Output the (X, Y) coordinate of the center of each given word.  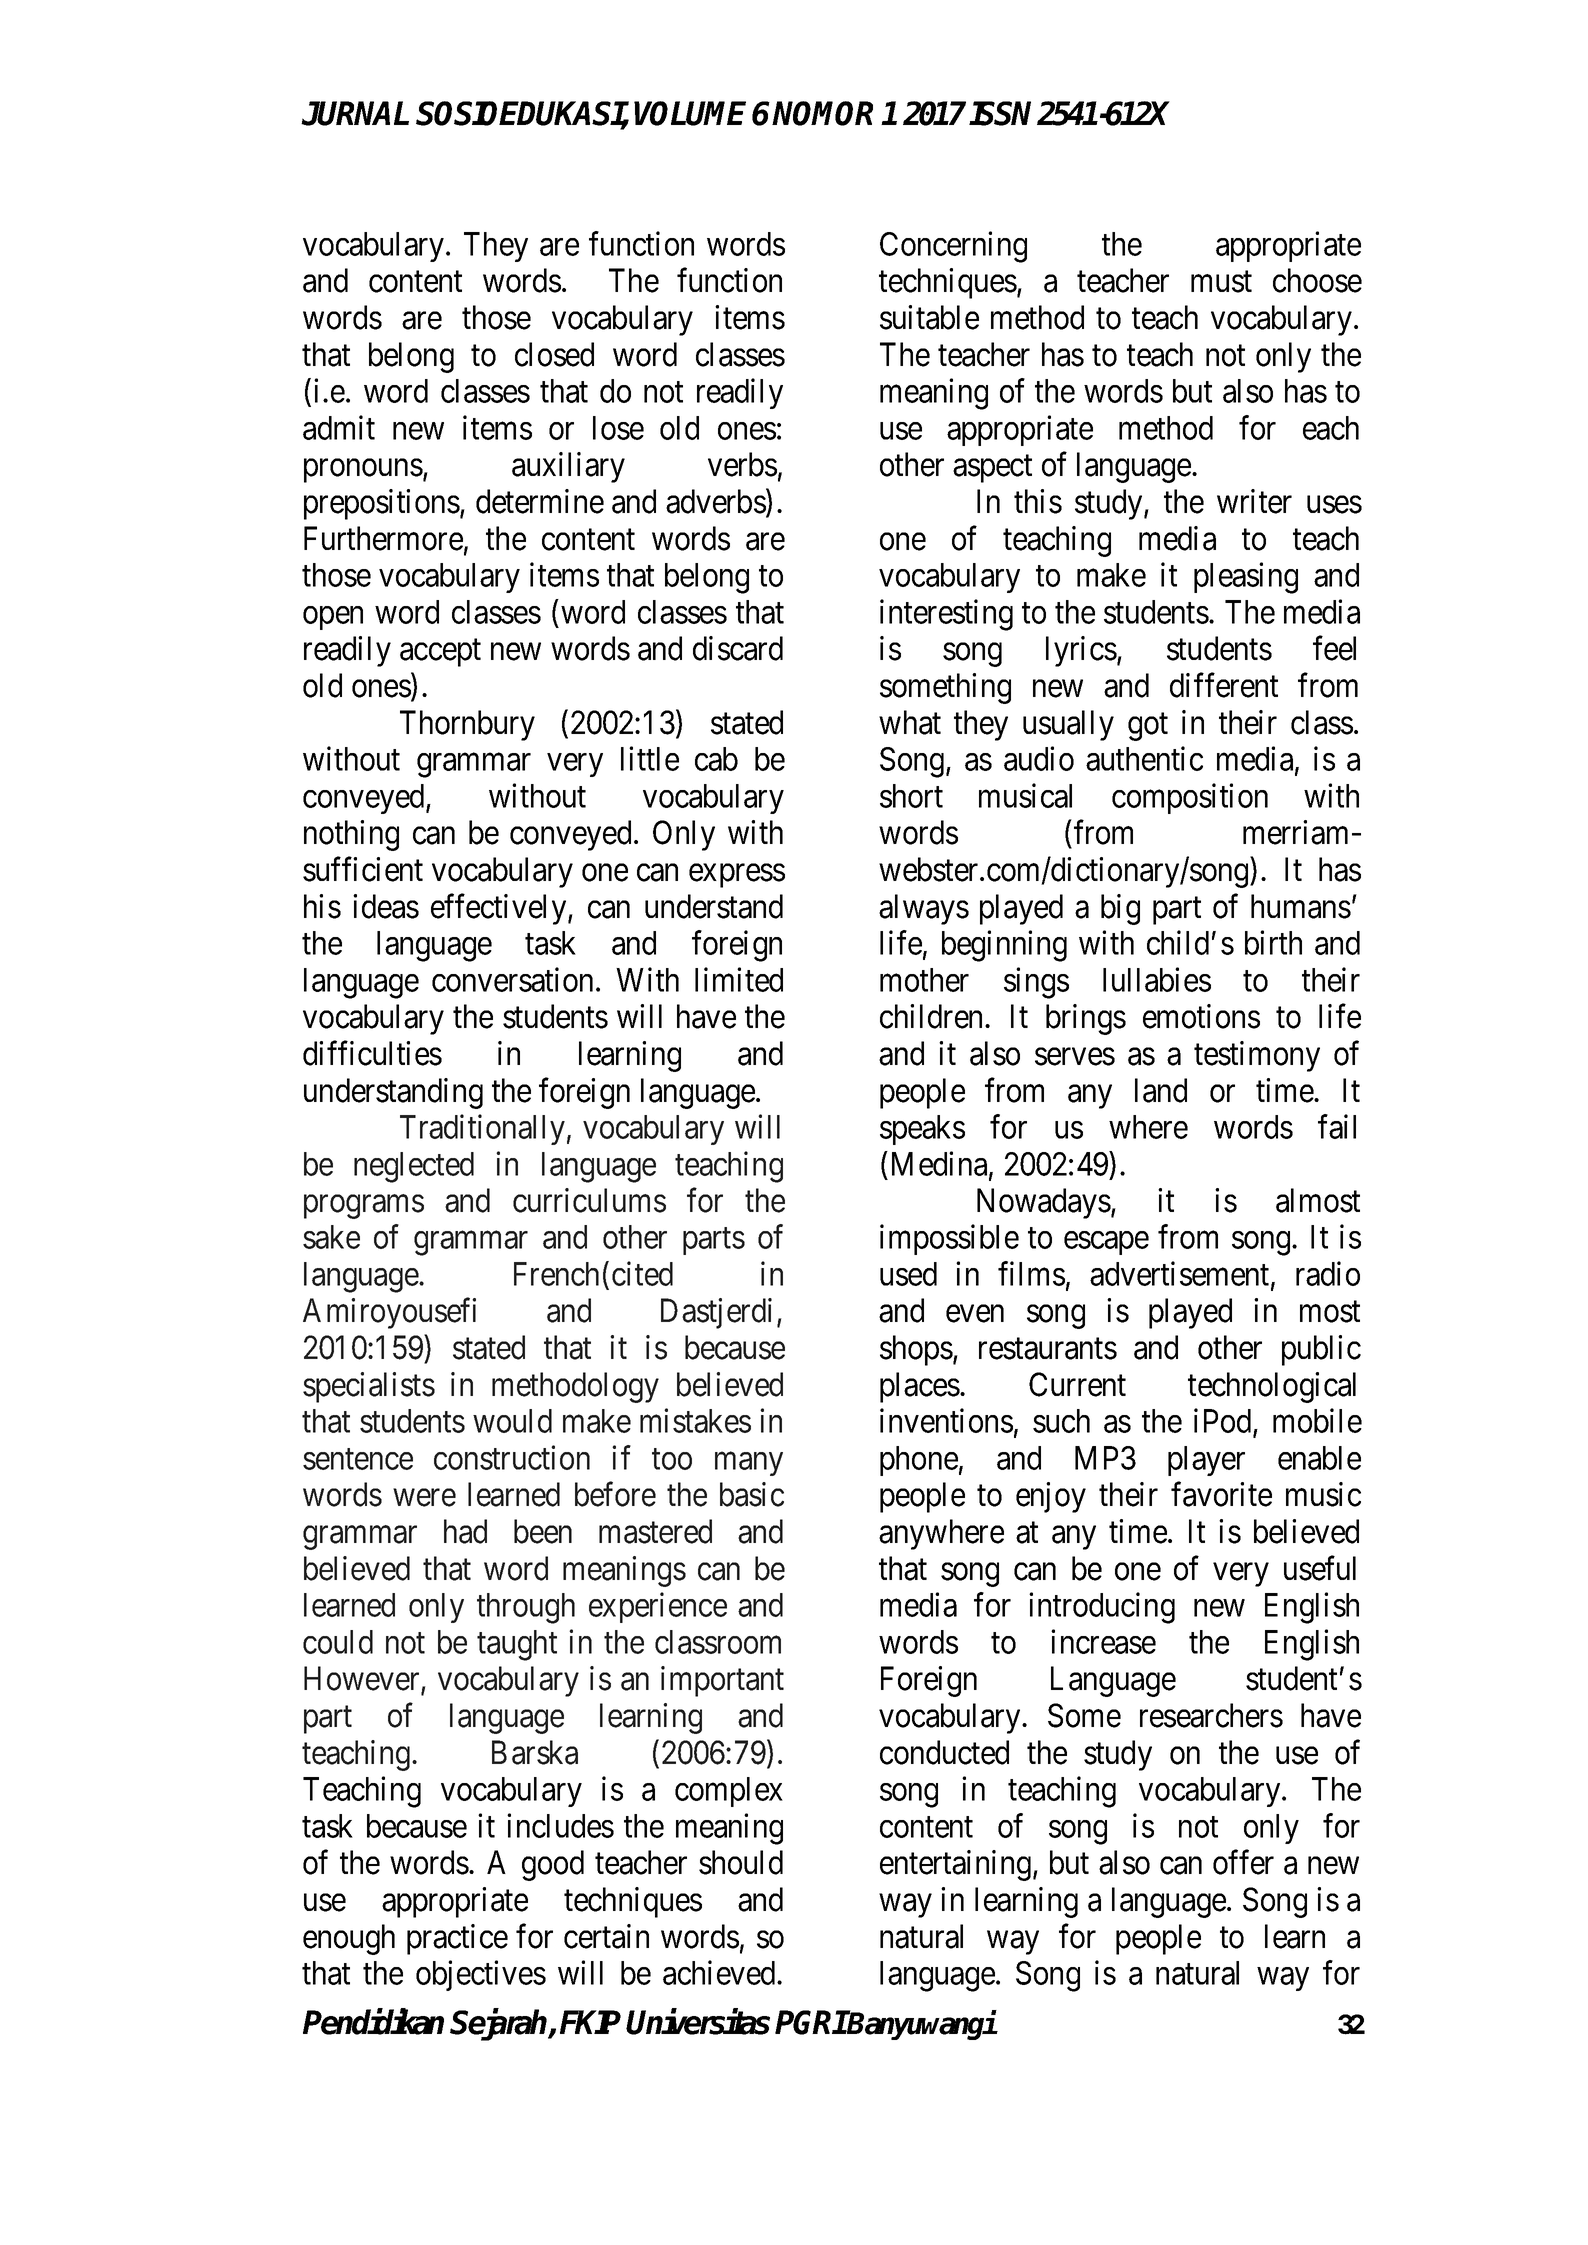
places (920, 1387)
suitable (929, 317)
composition (1190, 798)
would (512, 1421)
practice (457, 1939)
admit (339, 427)
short (911, 796)
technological (1272, 1387)
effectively (500, 909)
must (1221, 282)
